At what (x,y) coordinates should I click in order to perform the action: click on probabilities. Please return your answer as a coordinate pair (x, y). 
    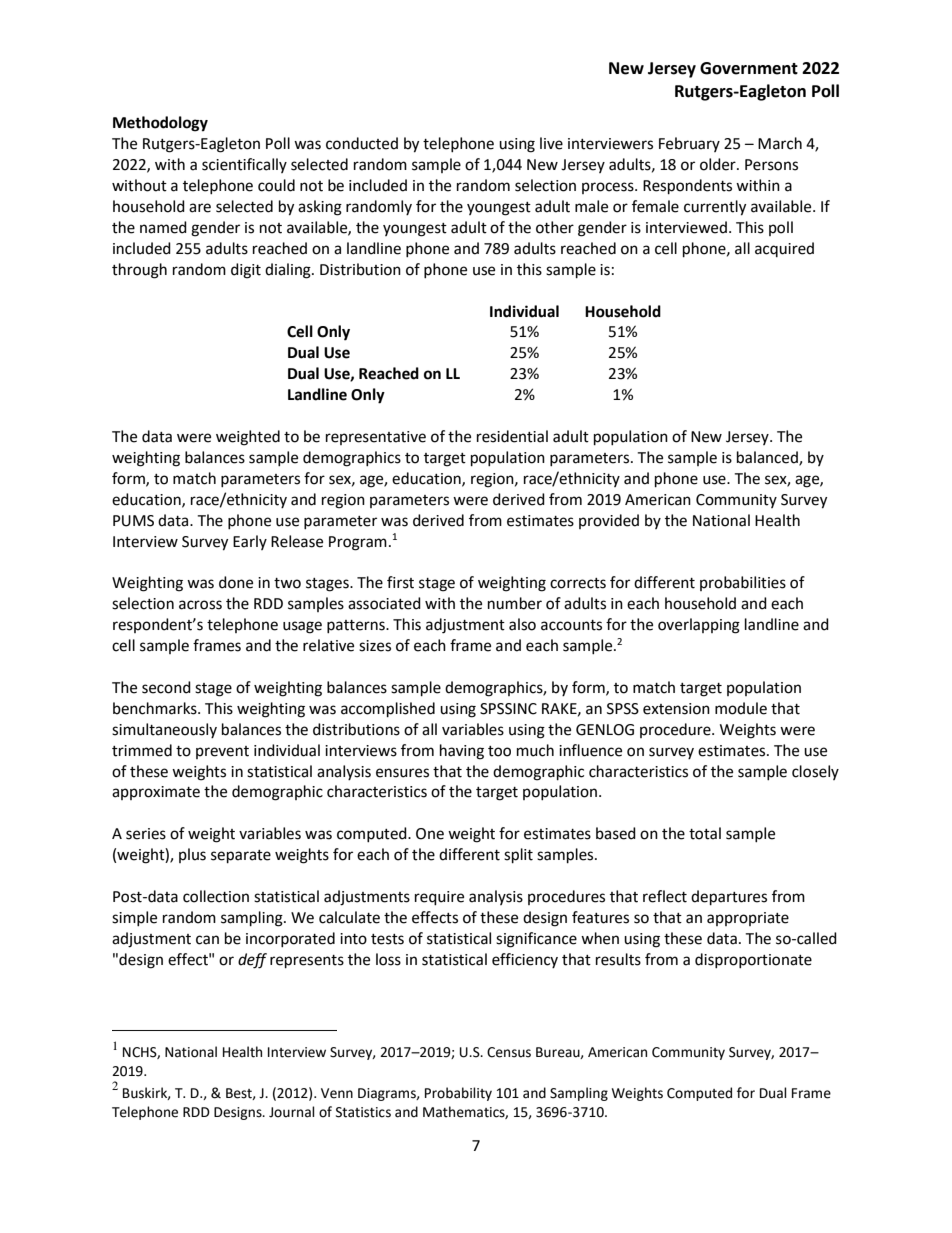
    Looking at the image, I should click on (743, 583).
